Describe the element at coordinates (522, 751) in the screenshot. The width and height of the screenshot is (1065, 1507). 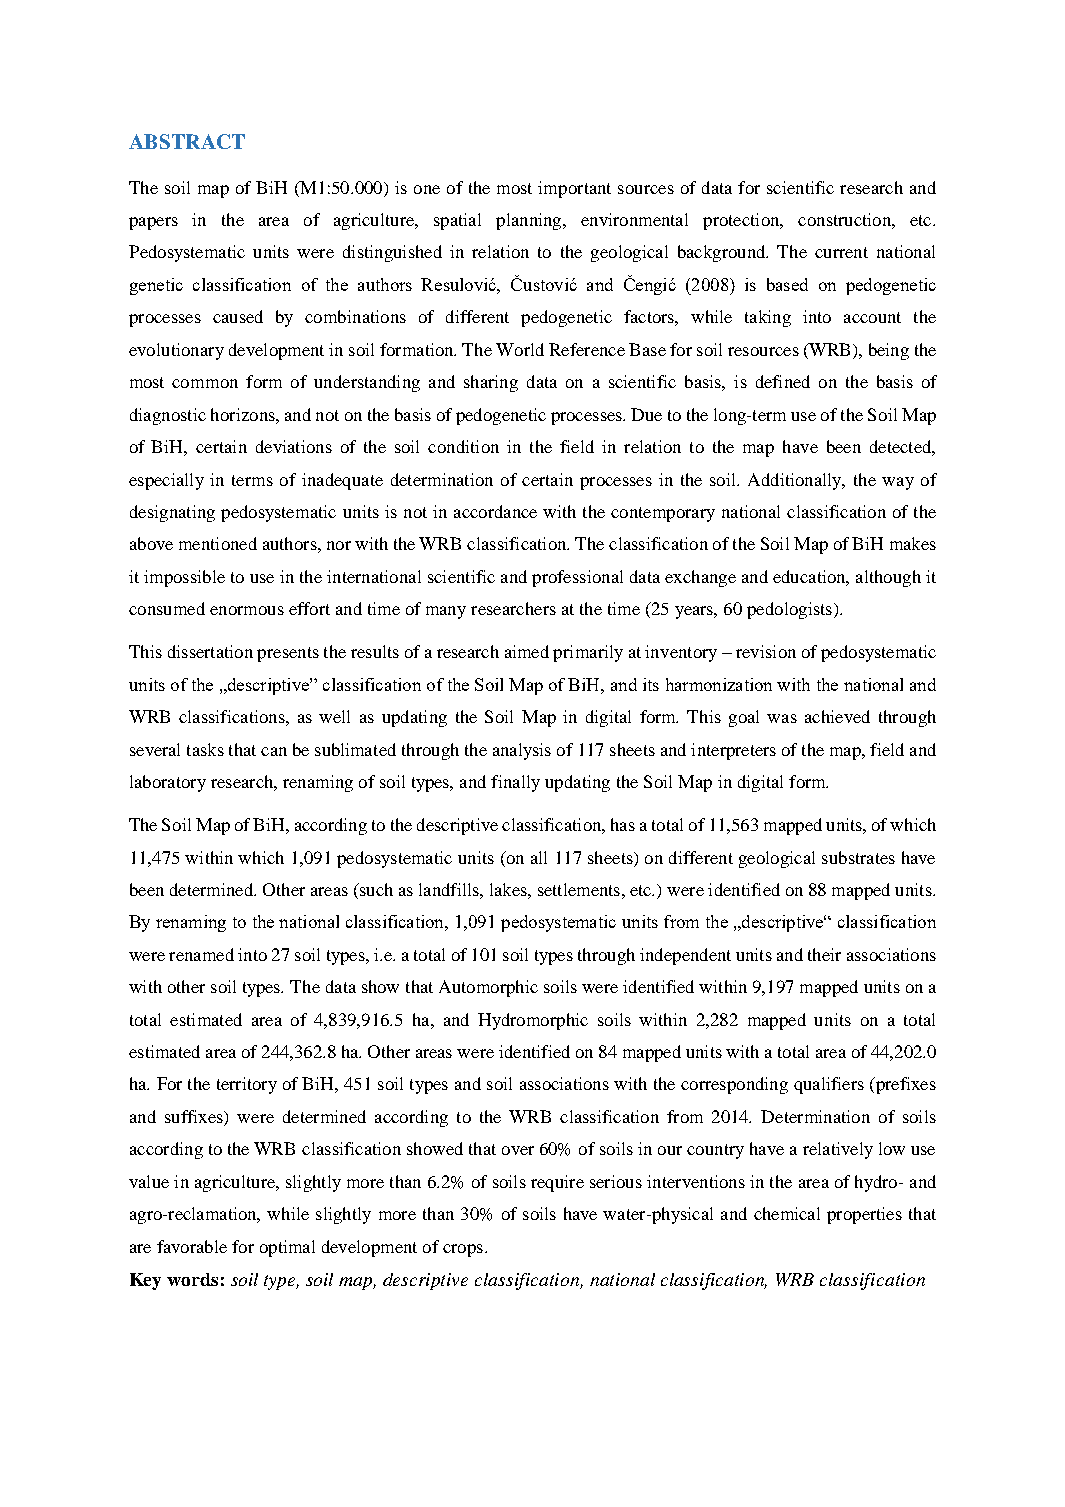
I see `analysis` at that location.
